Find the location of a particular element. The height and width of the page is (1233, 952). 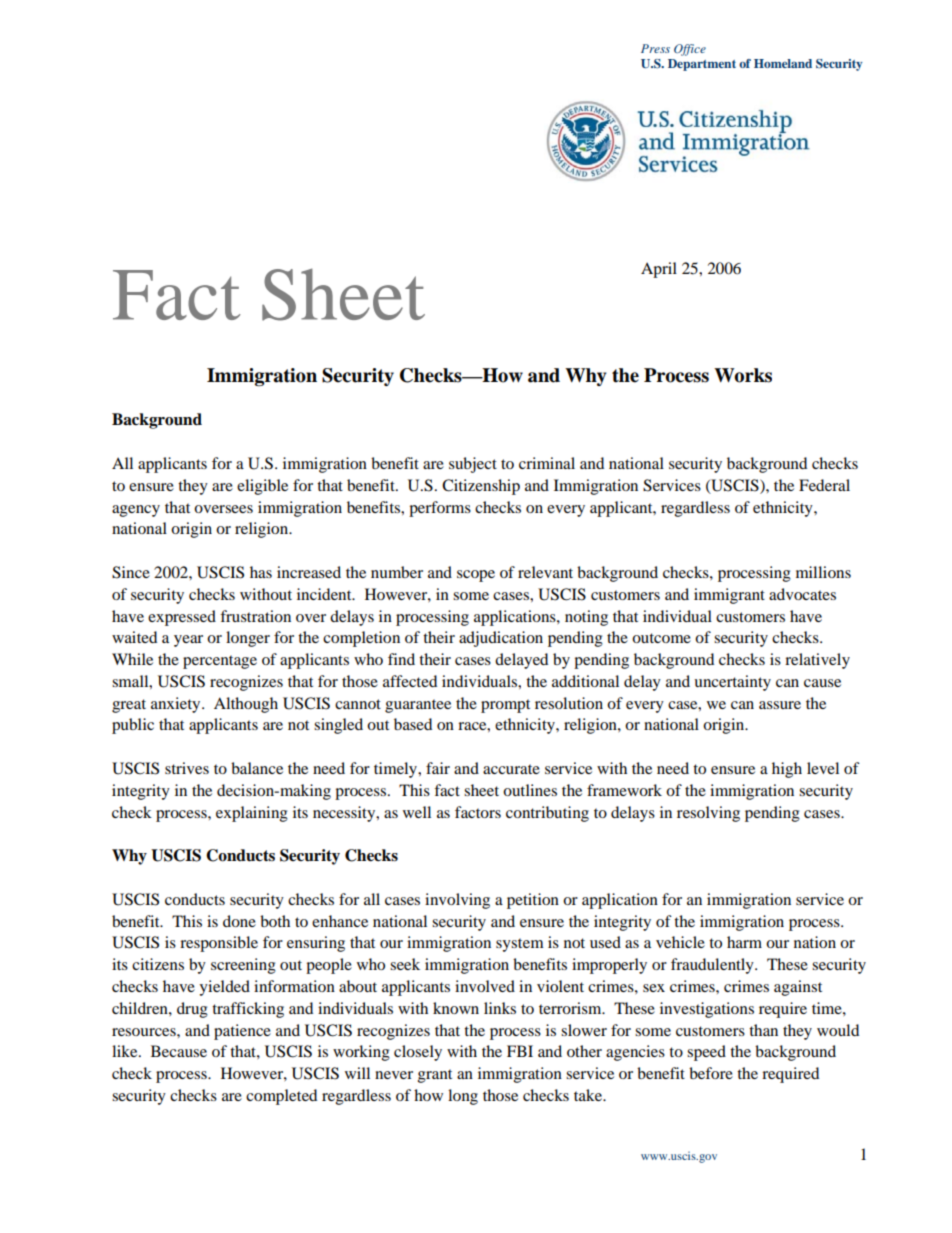

has is located at coordinates (261, 572).
